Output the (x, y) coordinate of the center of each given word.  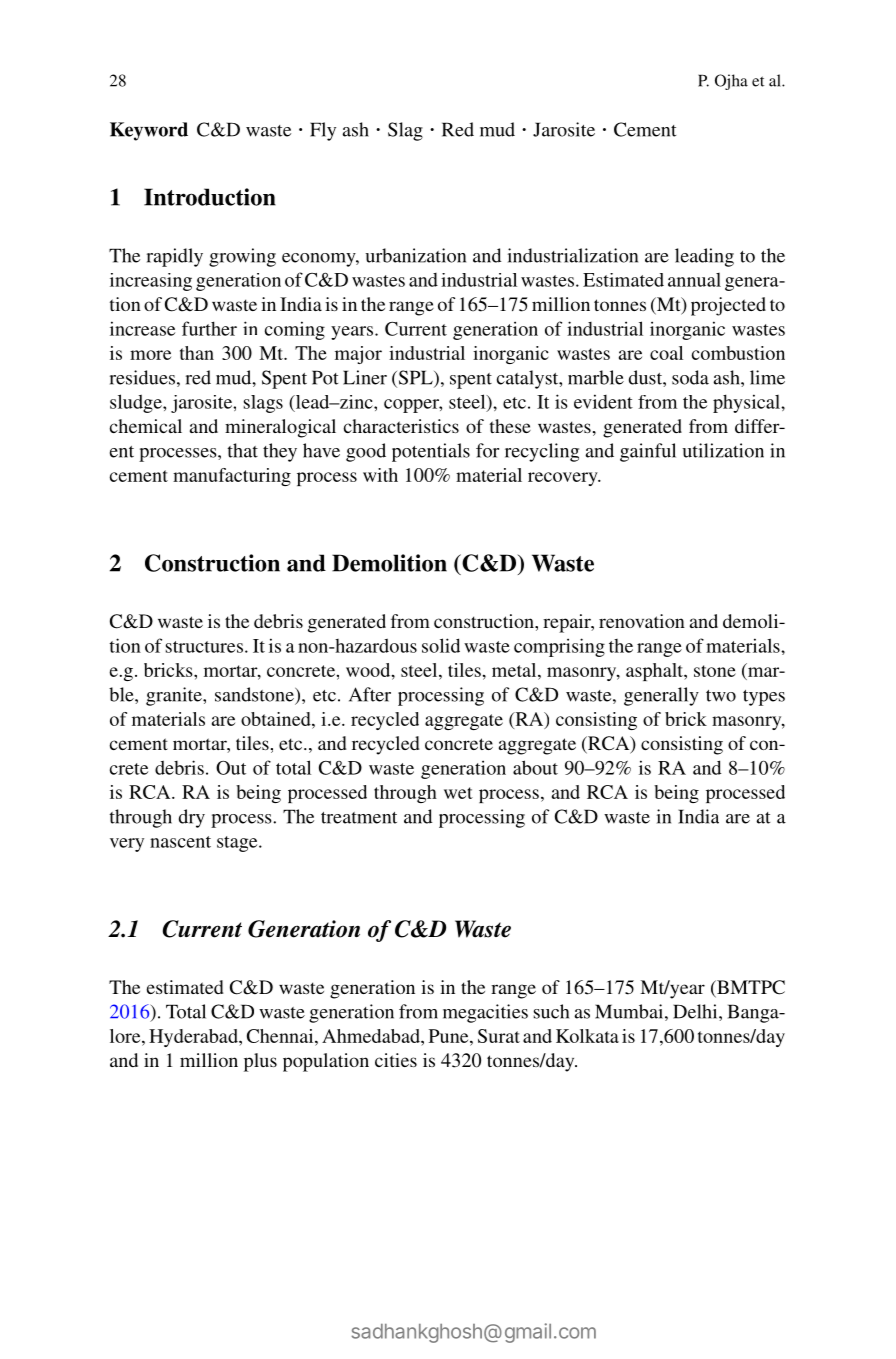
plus (260, 1062)
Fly (323, 131)
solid (441, 645)
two (721, 696)
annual (694, 280)
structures (204, 647)
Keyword (149, 131)
